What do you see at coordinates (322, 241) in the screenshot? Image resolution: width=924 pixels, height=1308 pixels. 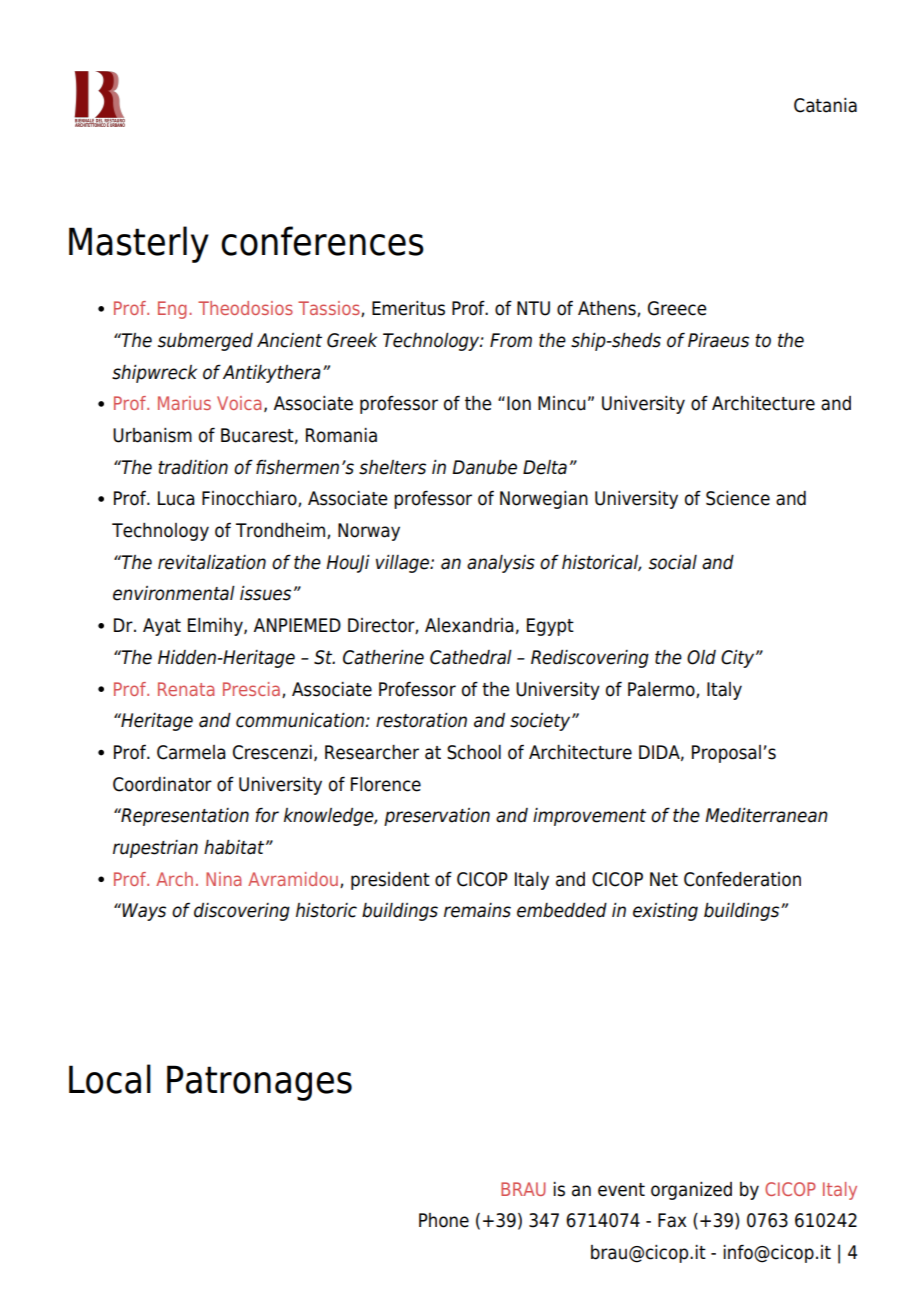 I see `conferences` at bounding box center [322, 241].
